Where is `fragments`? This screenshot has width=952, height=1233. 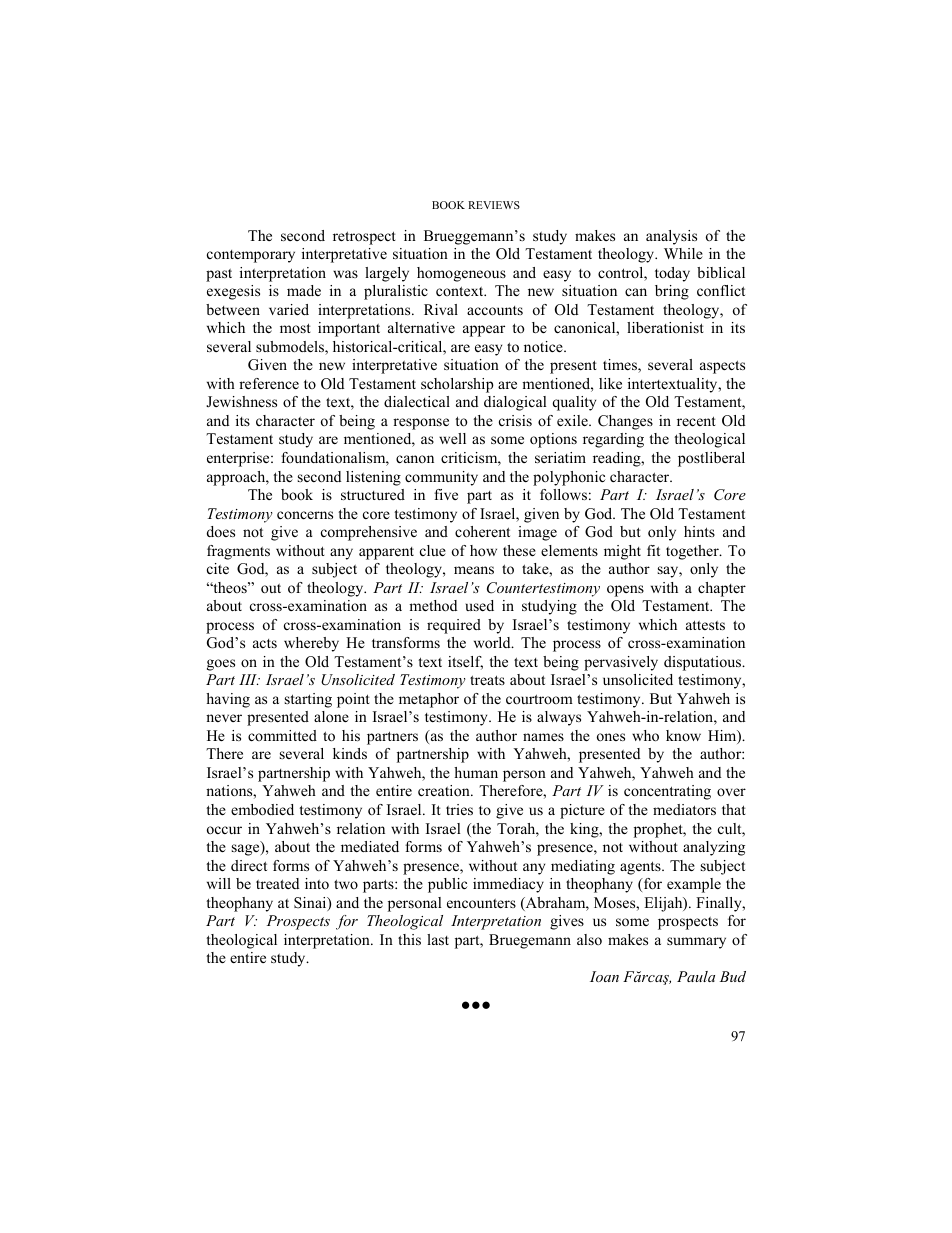 fragments is located at coordinates (238, 552).
